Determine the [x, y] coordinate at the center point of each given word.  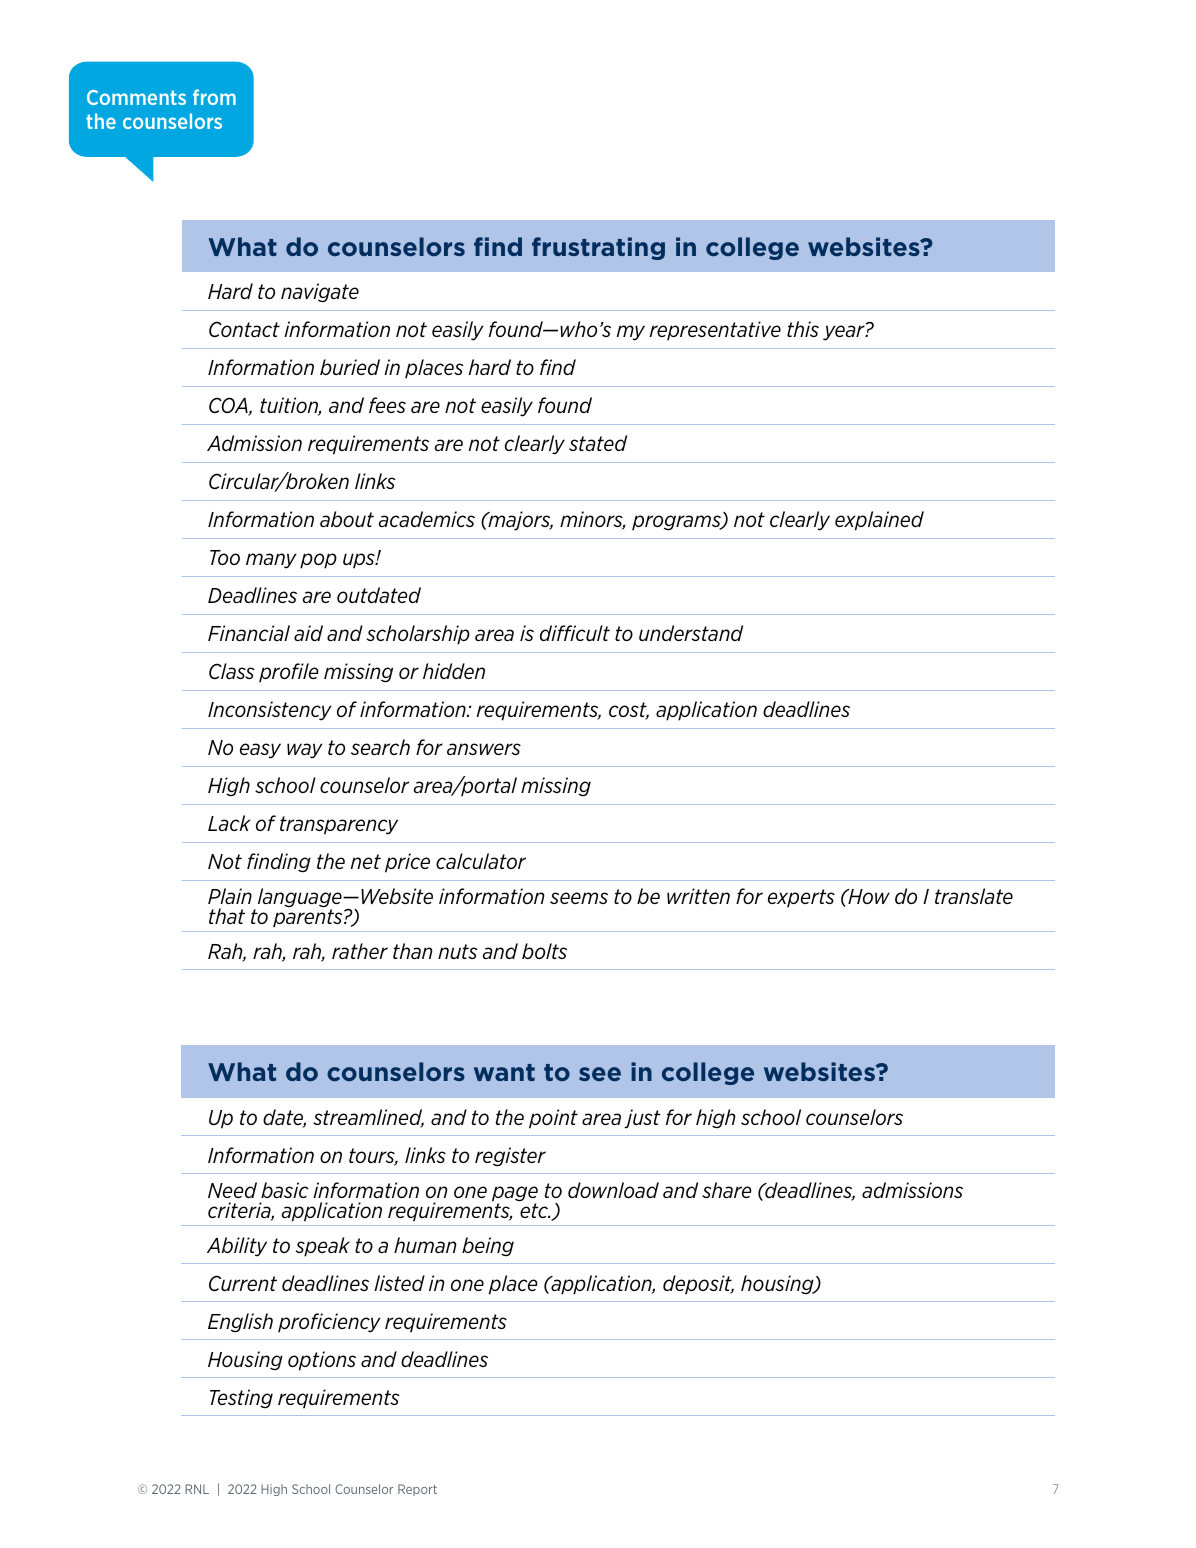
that [227, 916]
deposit [698, 1284]
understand [691, 633]
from [214, 97]
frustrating [598, 248]
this [803, 329]
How [868, 896]
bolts [544, 951]
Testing [241, 1399]
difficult [575, 633]
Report [417, 1490]
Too [225, 557]
